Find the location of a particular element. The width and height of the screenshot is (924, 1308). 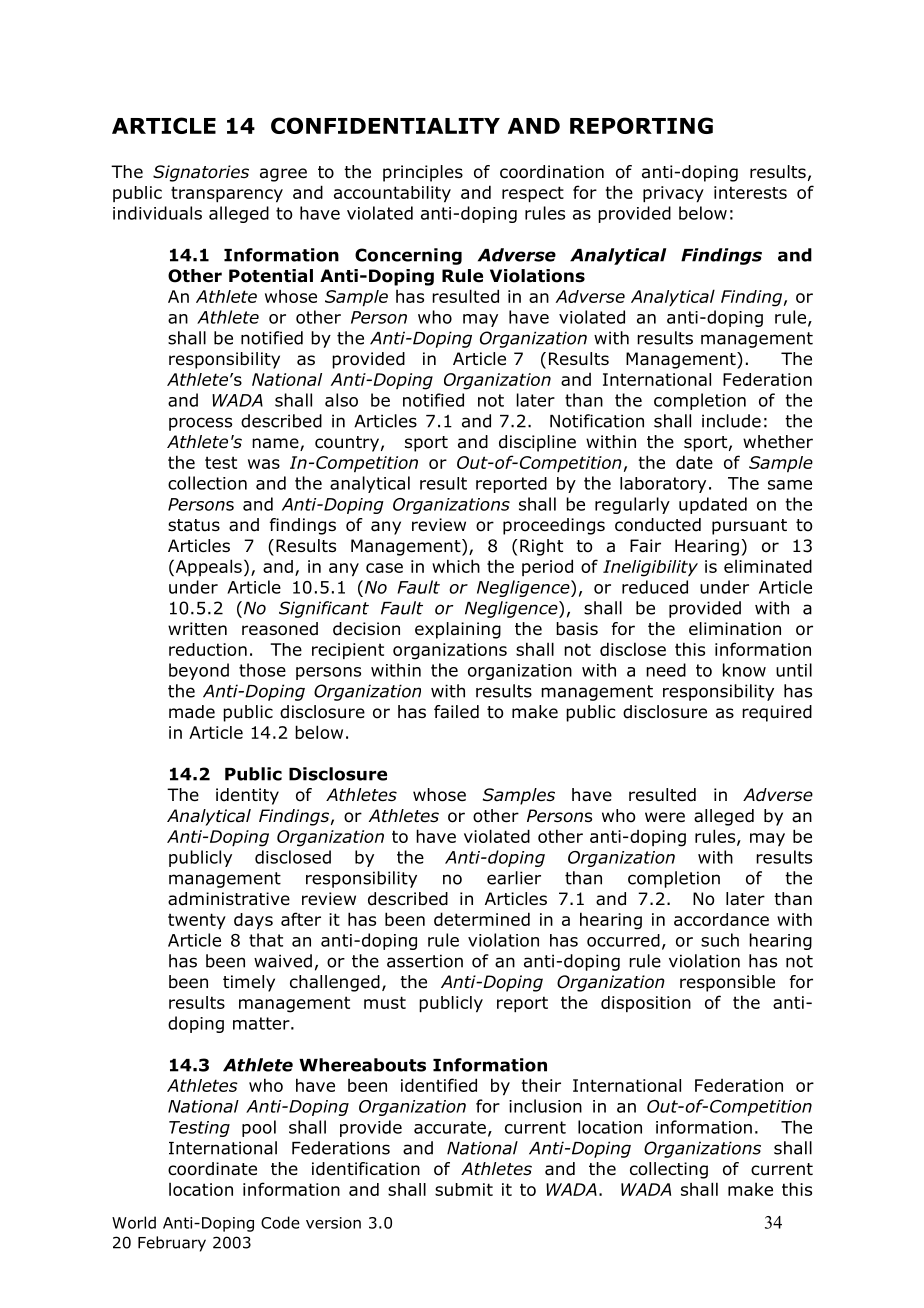

assertion is located at coordinates (425, 961).
